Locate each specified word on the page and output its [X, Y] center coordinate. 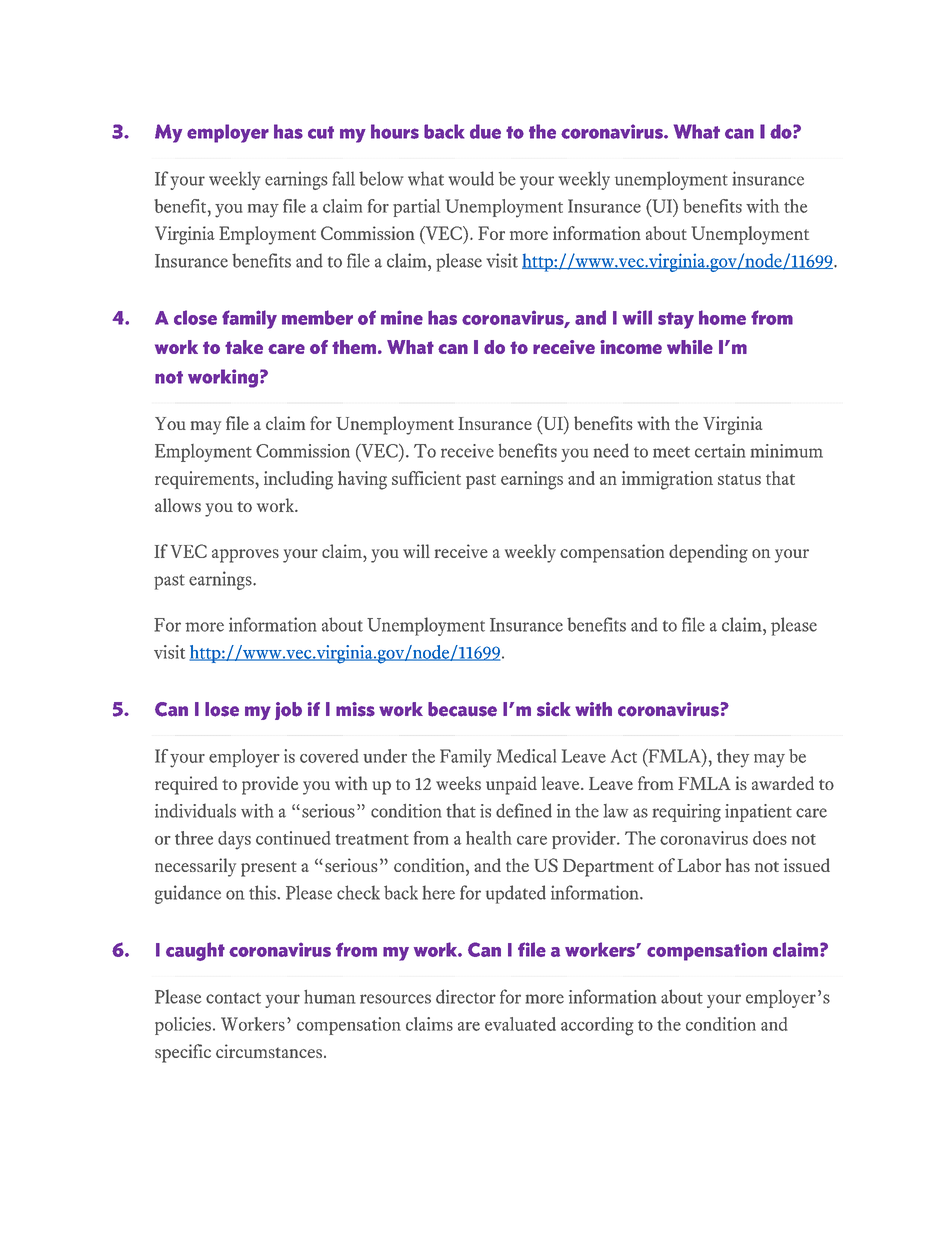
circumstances [269, 1051]
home [722, 317]
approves [245, 556]
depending [708, 553]
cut [321, 132]
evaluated [520, 1024]
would [471, 178]
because [462, 709]
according [597, 1026]
